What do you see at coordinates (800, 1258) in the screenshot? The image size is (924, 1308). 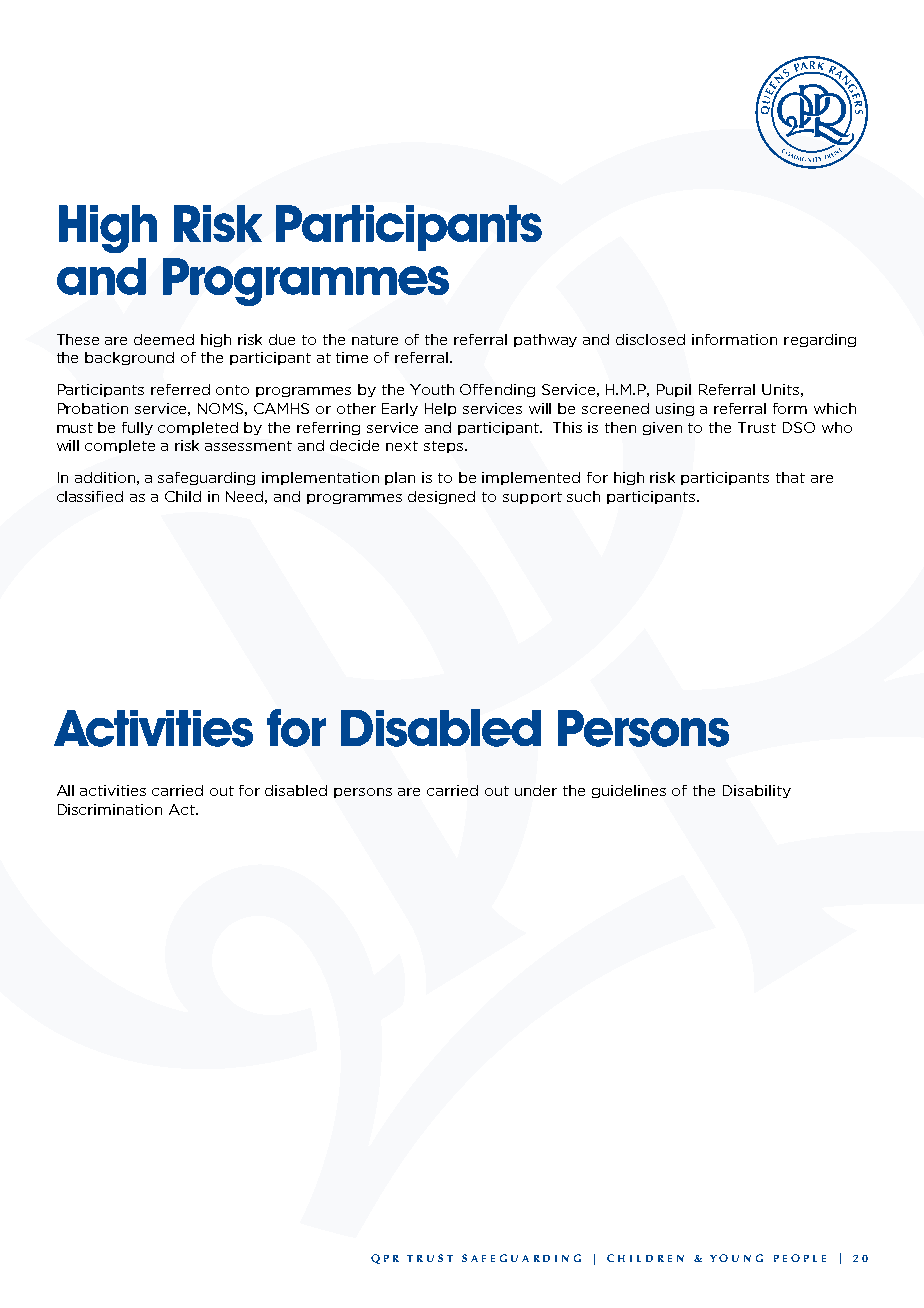 I see `people` at bounding box center [800, 1258].
